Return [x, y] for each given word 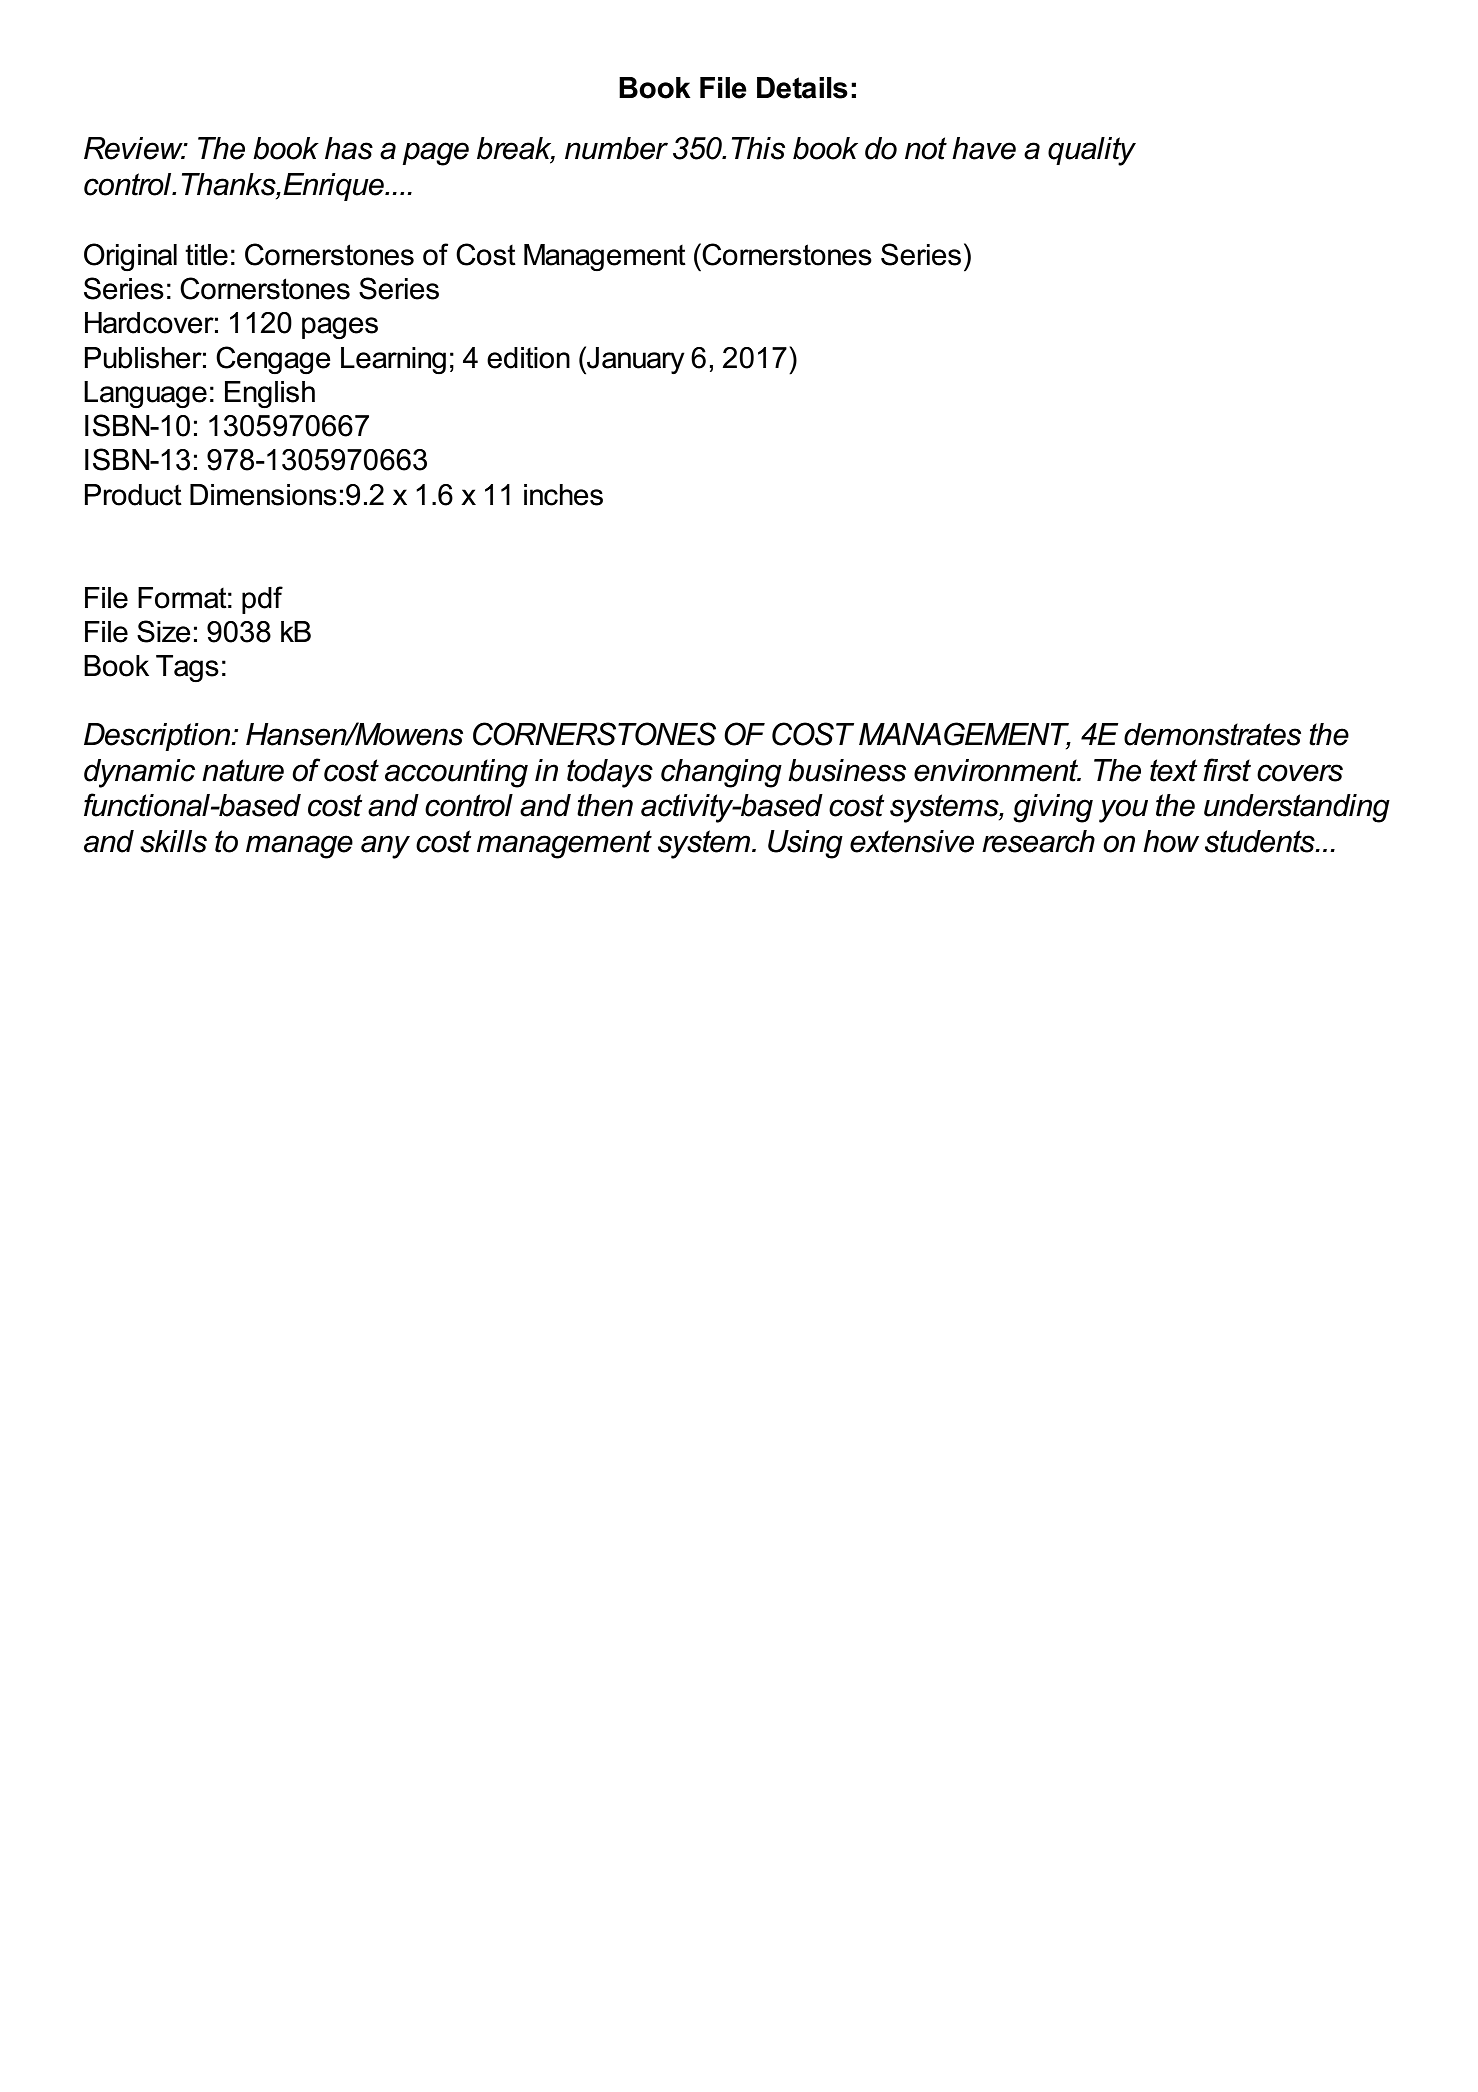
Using [805, 844]
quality [1092, 151]
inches [563, 495]
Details [802, 88]
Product [133, 495]
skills [173, 841]
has [349, 148]
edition [528, 358]
